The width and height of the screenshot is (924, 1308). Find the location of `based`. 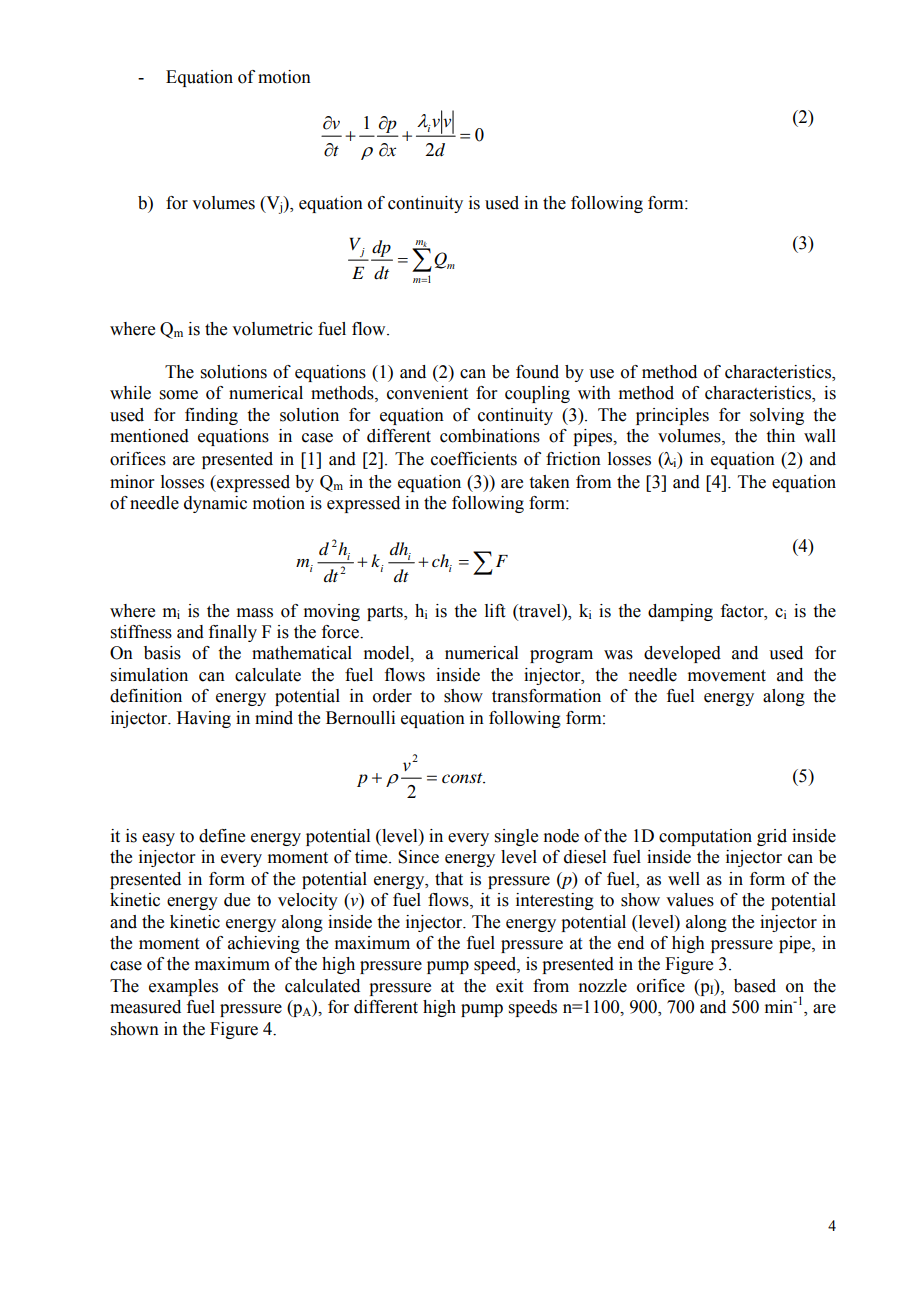

based is located at coordinates (755, 986).
